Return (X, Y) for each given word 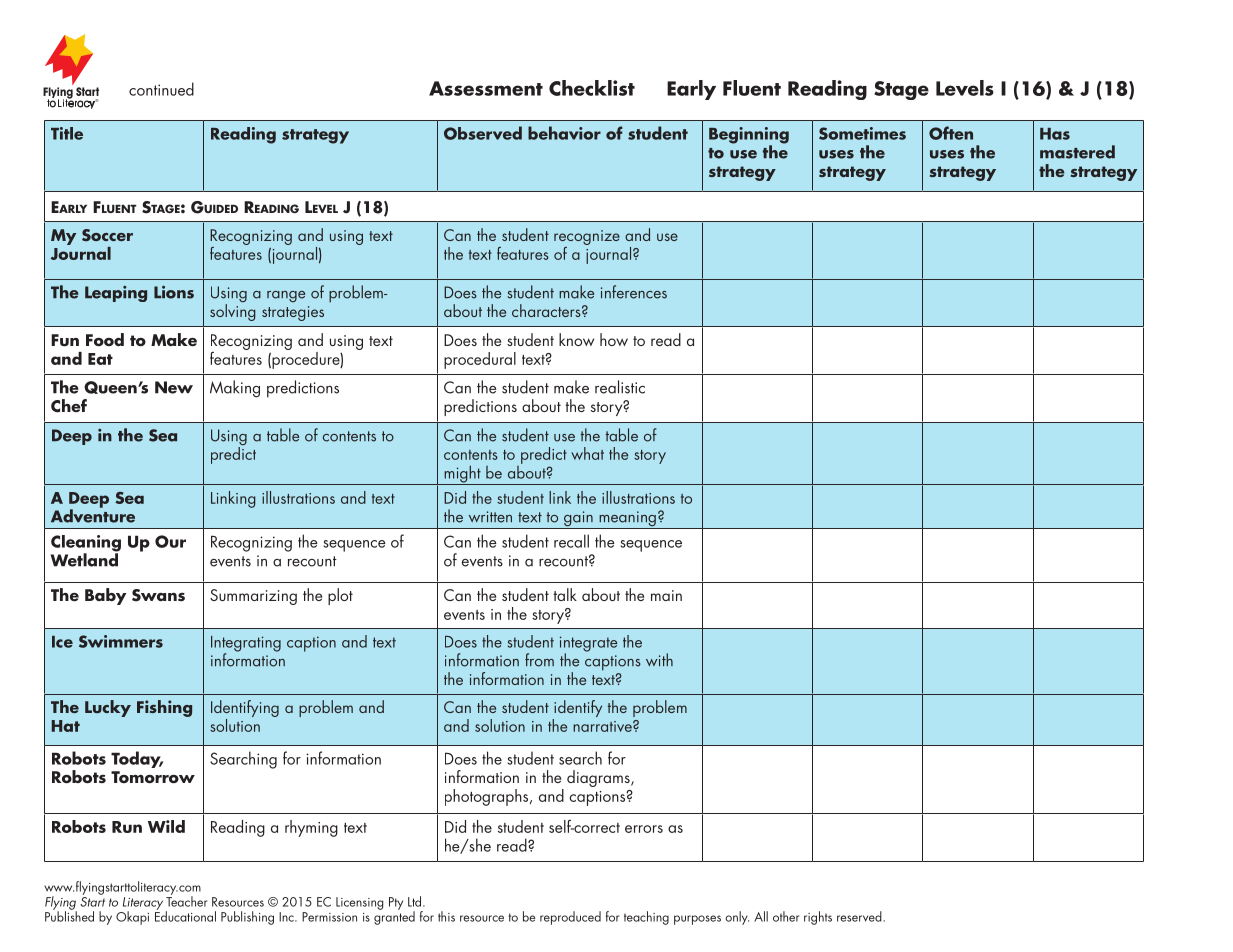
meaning (627, 520)
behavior (564, 133)
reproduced (570, 918)
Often (951, 133)
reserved (860, 916)
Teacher (186, 900)
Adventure (93, 515)
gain (578, 520)
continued (161, 89)
